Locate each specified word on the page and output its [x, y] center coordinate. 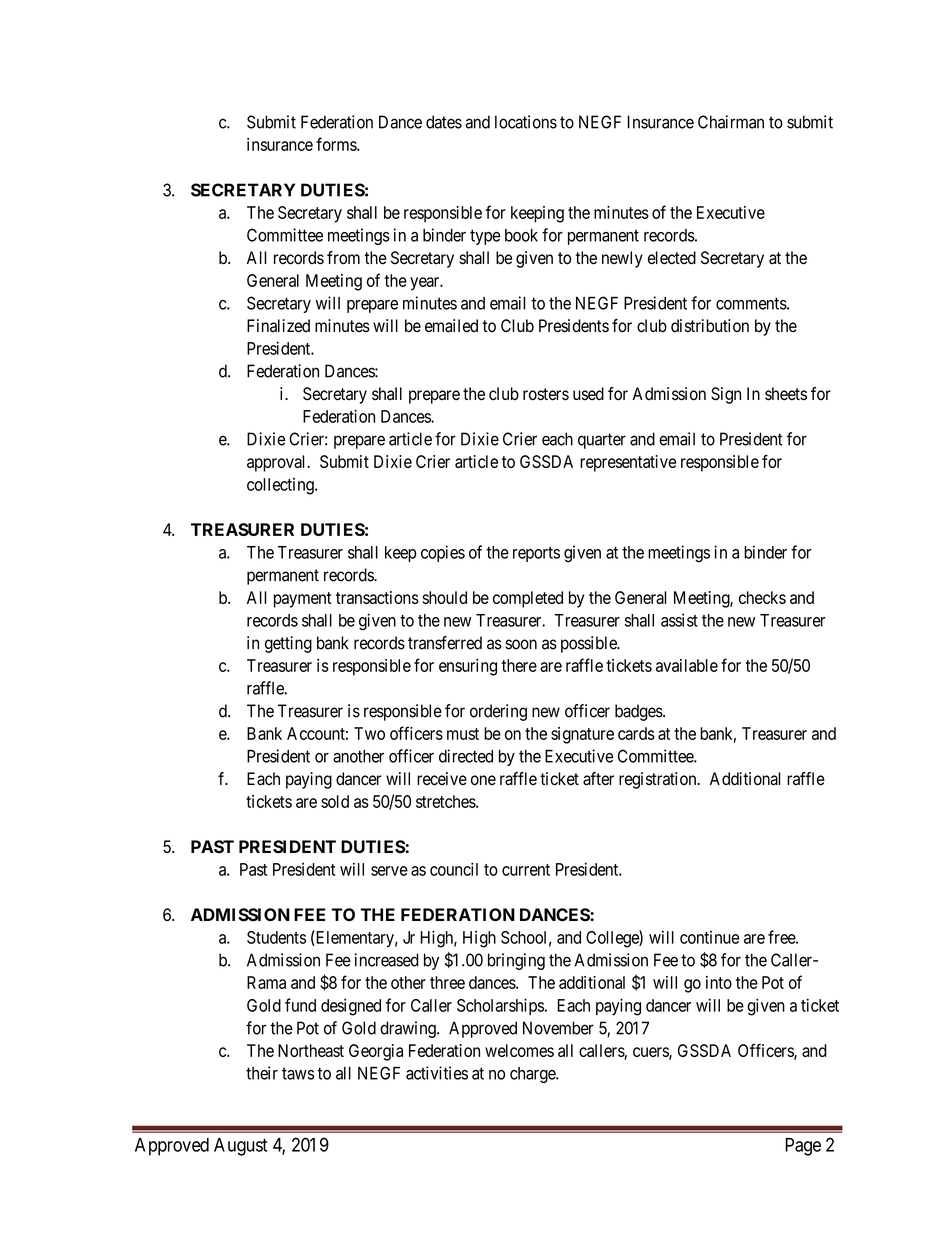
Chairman [731, 122]
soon [521, 644]
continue [709, 937]
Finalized [278, 326]
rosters [546, 394]
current [526, 870]
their [262, 1073]
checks [762, 597]
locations [526, 122]
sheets [786, 394]
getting [288, 644]
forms [337, 144]
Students [276, 937]
